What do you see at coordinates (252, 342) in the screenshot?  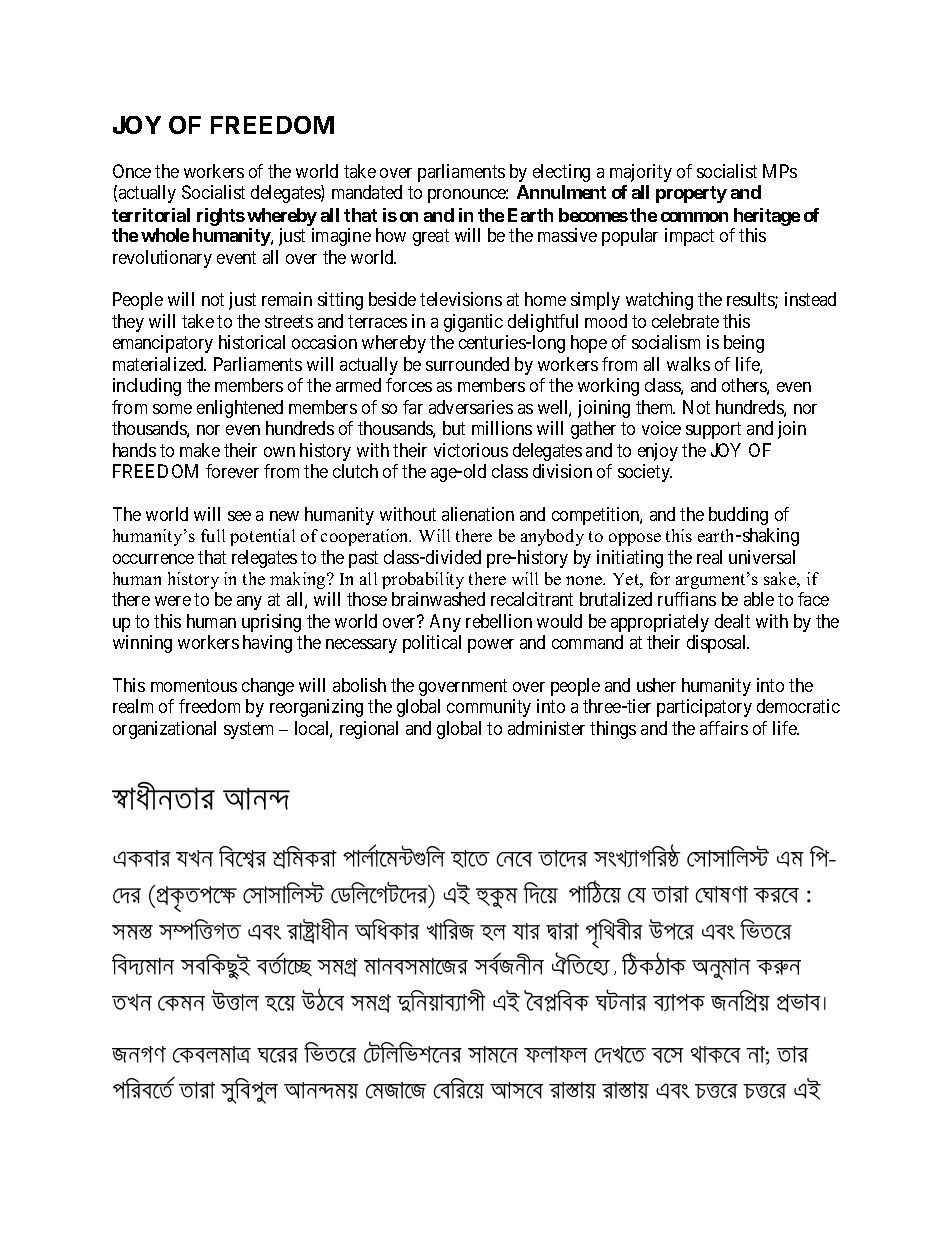 I see `historical` at bounding box center [252, 342].
